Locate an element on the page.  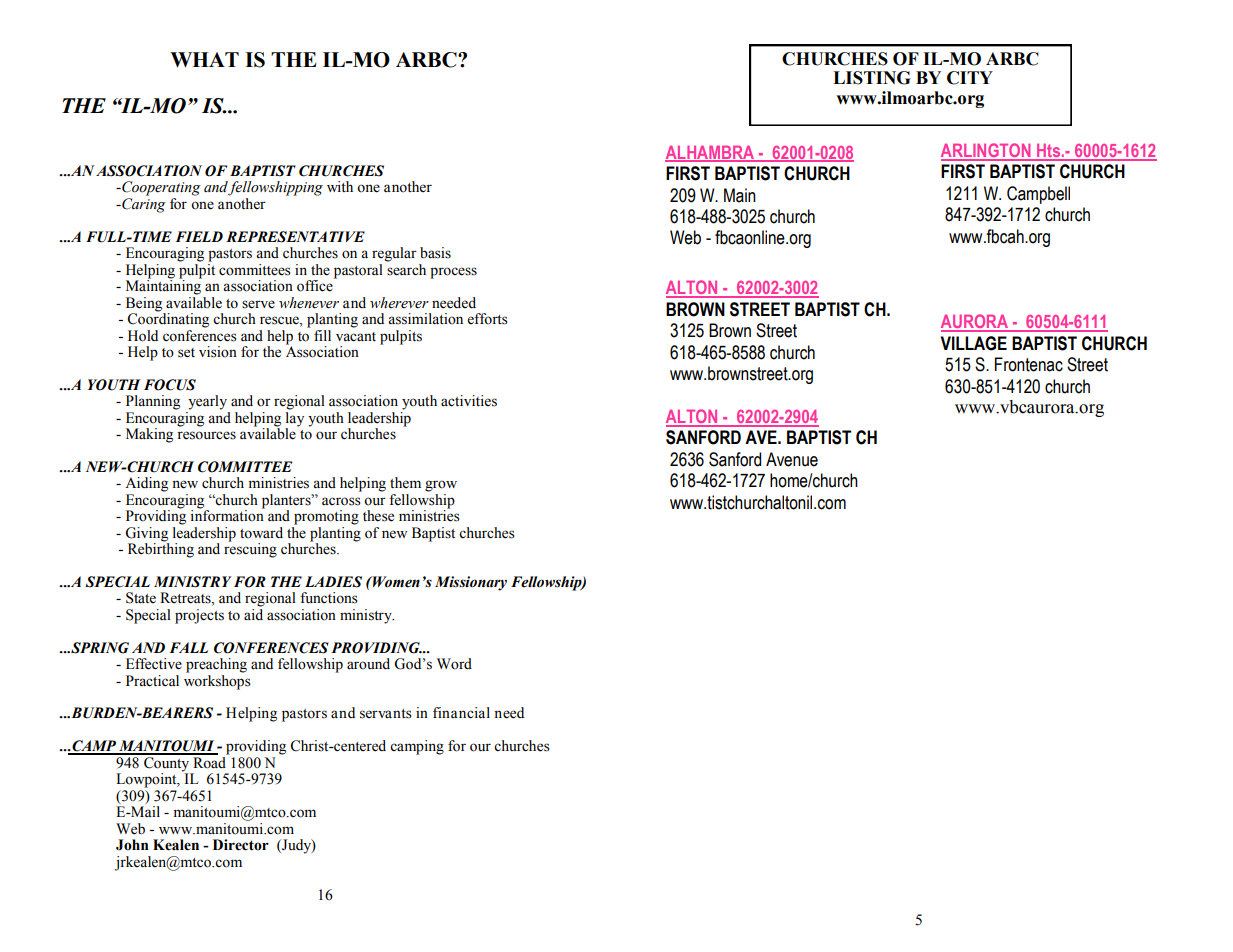
financial is located at coordinates (461, 713).
